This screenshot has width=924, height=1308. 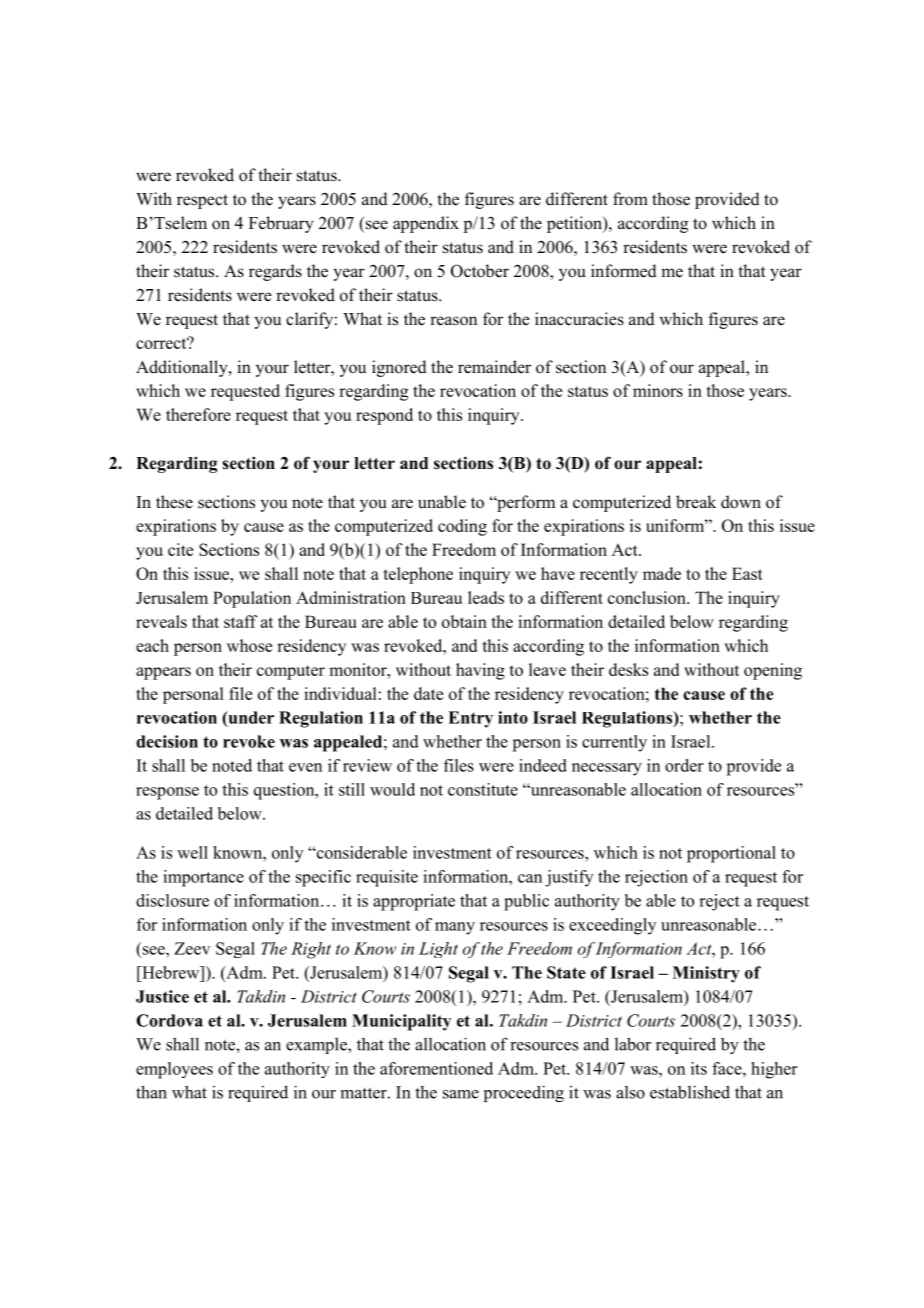 What do you see at coordinates (174, 1070) in the screenshot?
I see `employees` at bounding box center [174, 1070].
